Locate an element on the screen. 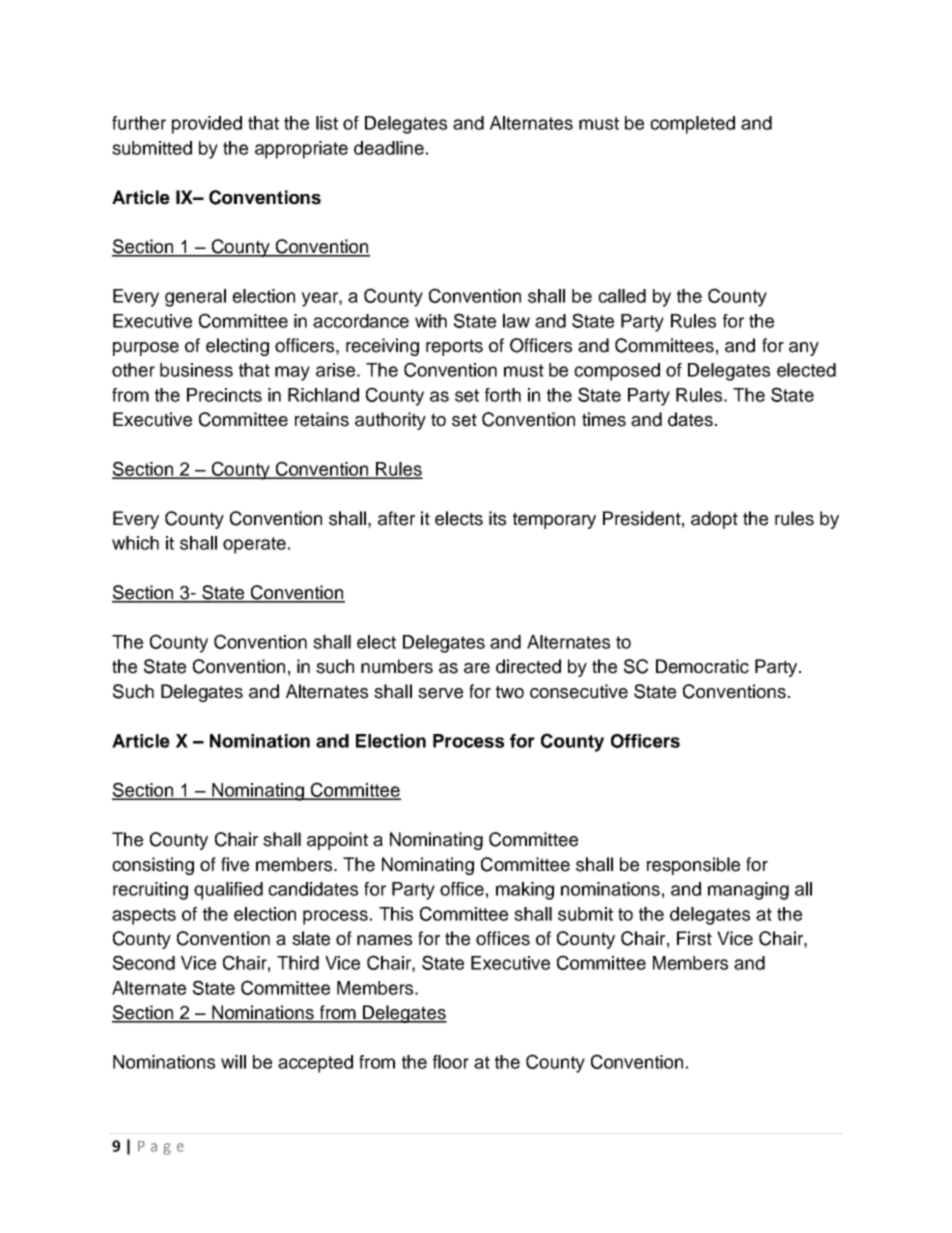 This screenshot has height=1233, width=952. First is located at coordinates (694, 938).
